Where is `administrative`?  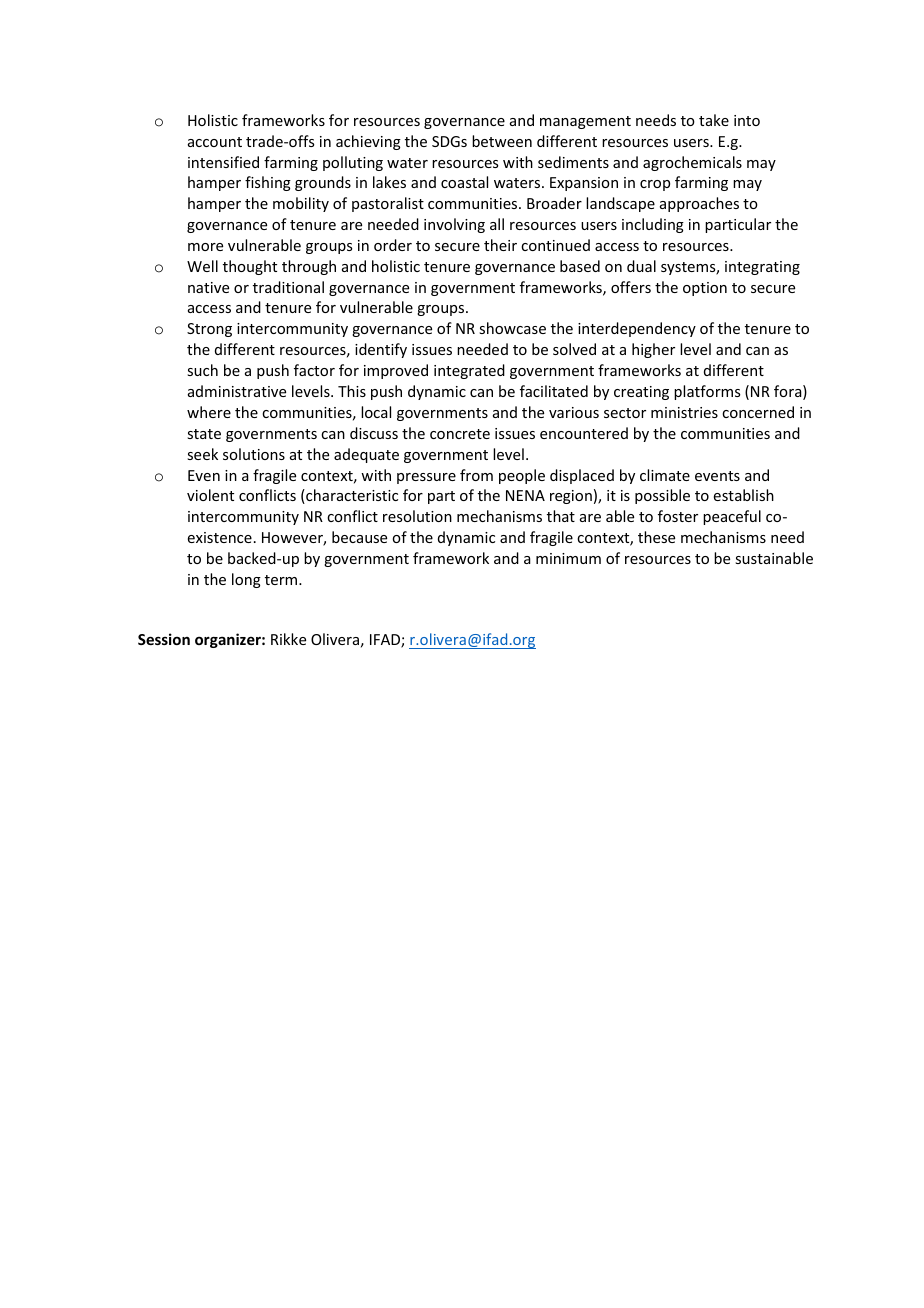 administrative is located at coordinates (237, 391).
